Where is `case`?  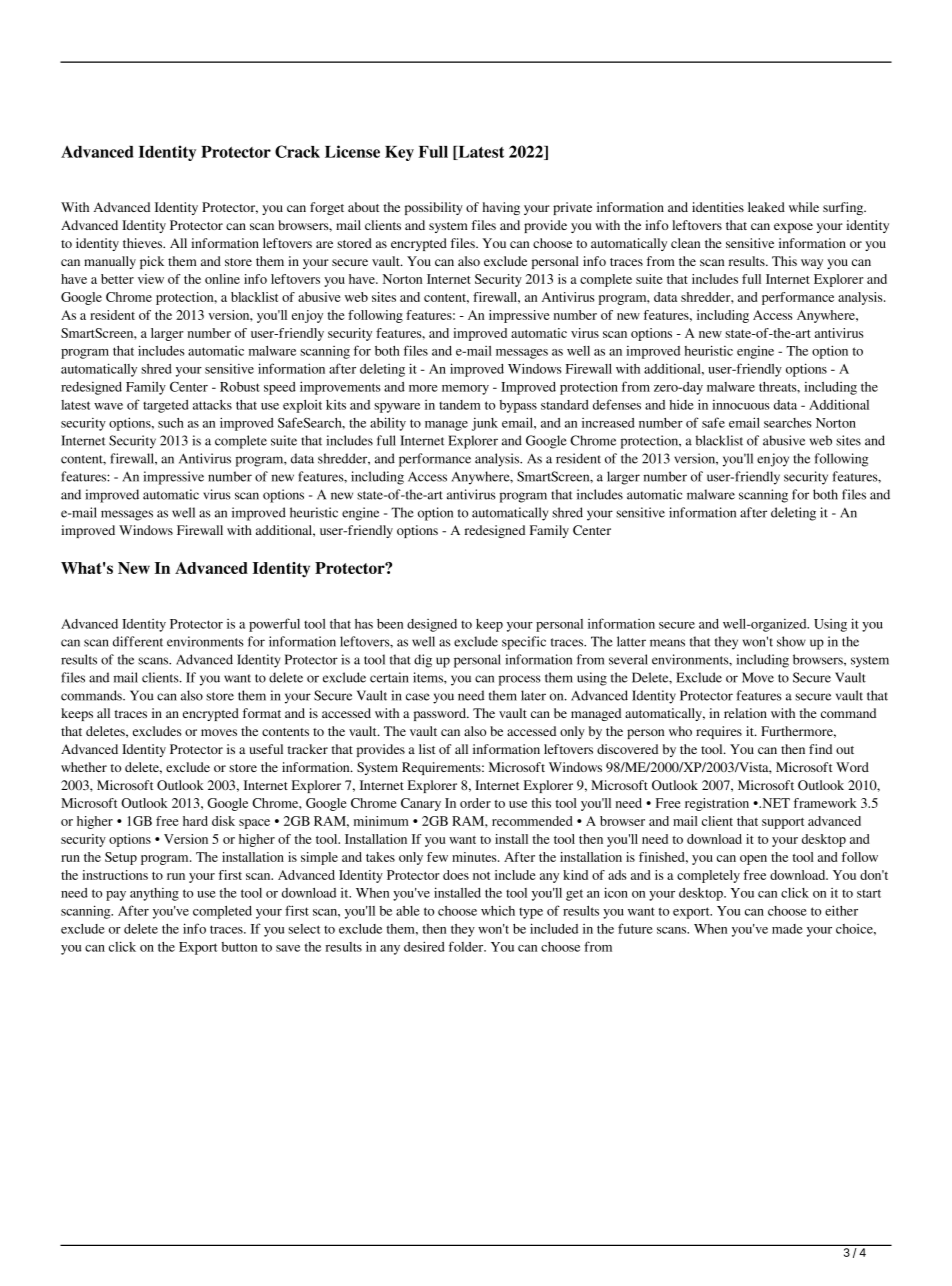 case is located at coordinates (418, 697).
